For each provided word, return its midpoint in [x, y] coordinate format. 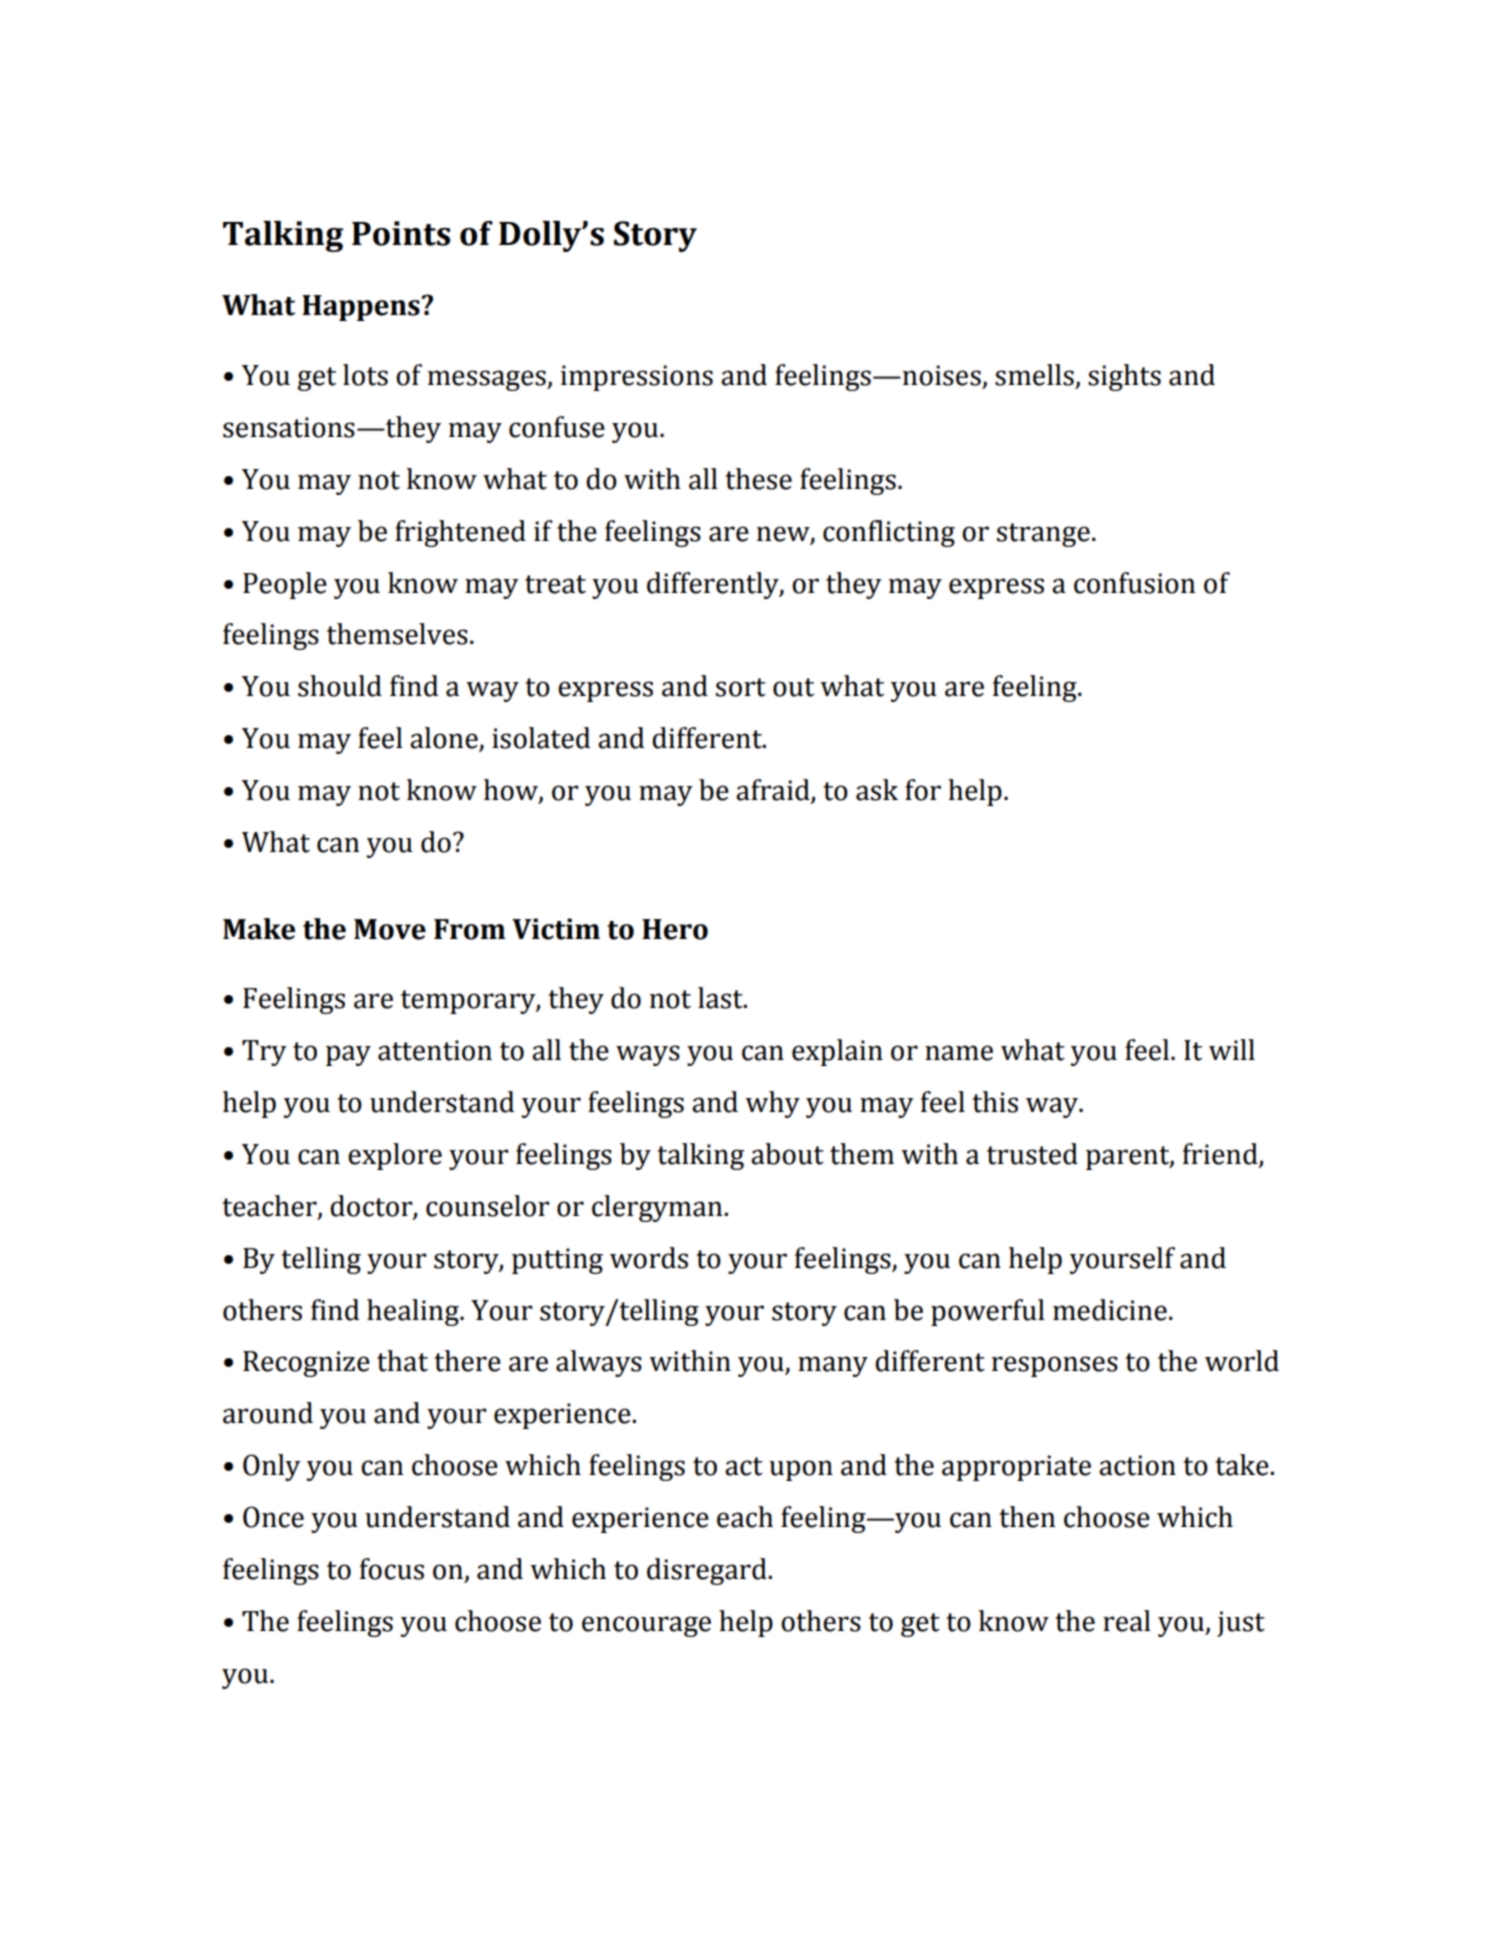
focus [392, 1569]
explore [395, 1156]
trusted [1032, 1154]
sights [1124, 377]
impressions [637, 378]
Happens [361, 308]
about [787, 1154]
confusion [1134, 583]
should [340, 686]
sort [741, 687]
